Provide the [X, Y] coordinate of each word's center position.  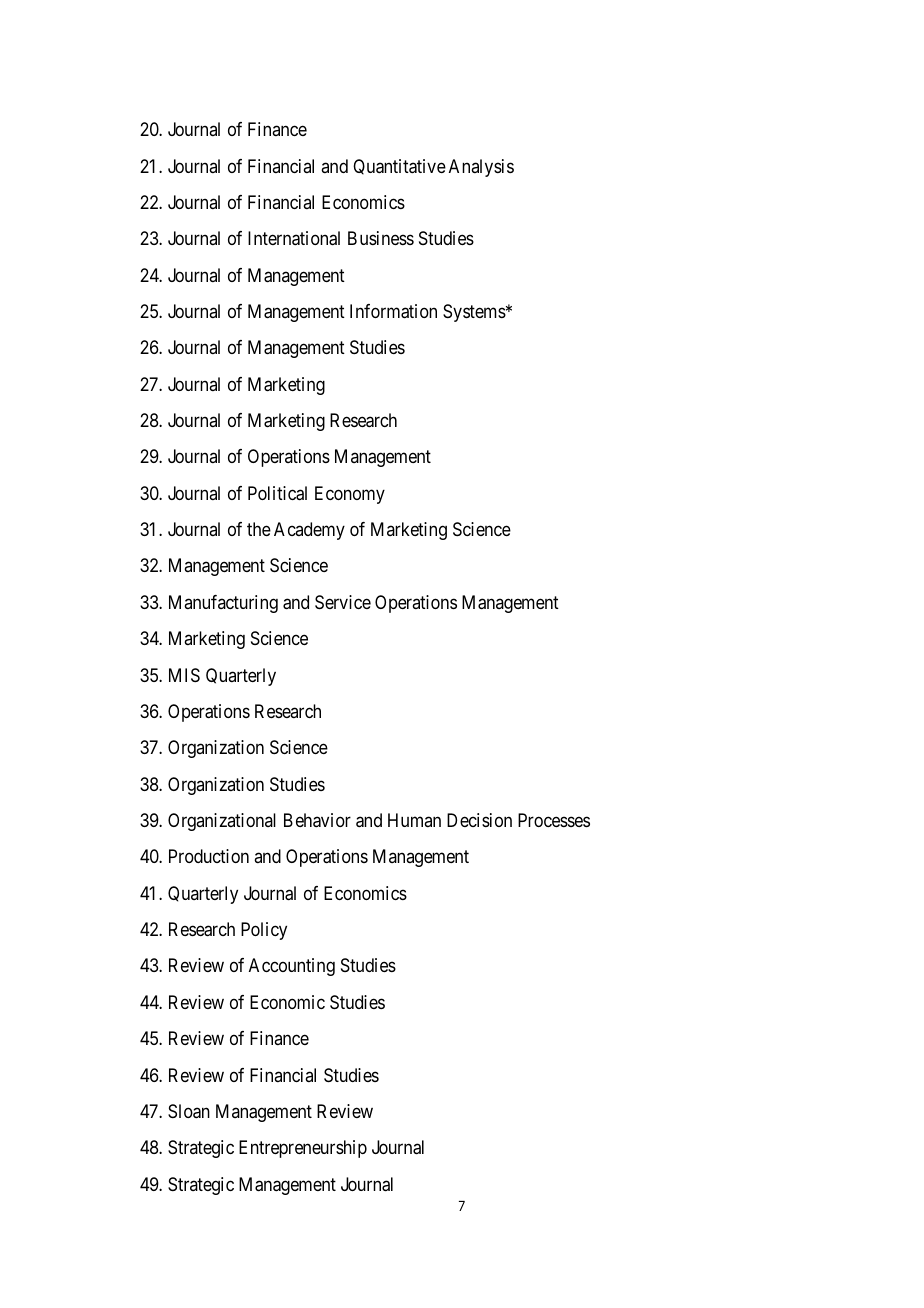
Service [343, 602]
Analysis [481, 168]
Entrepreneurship [303, 1149]
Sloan [189, 1111]
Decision [479, 820]
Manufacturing [223, 604]
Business [381, 238]
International [294, 238]
